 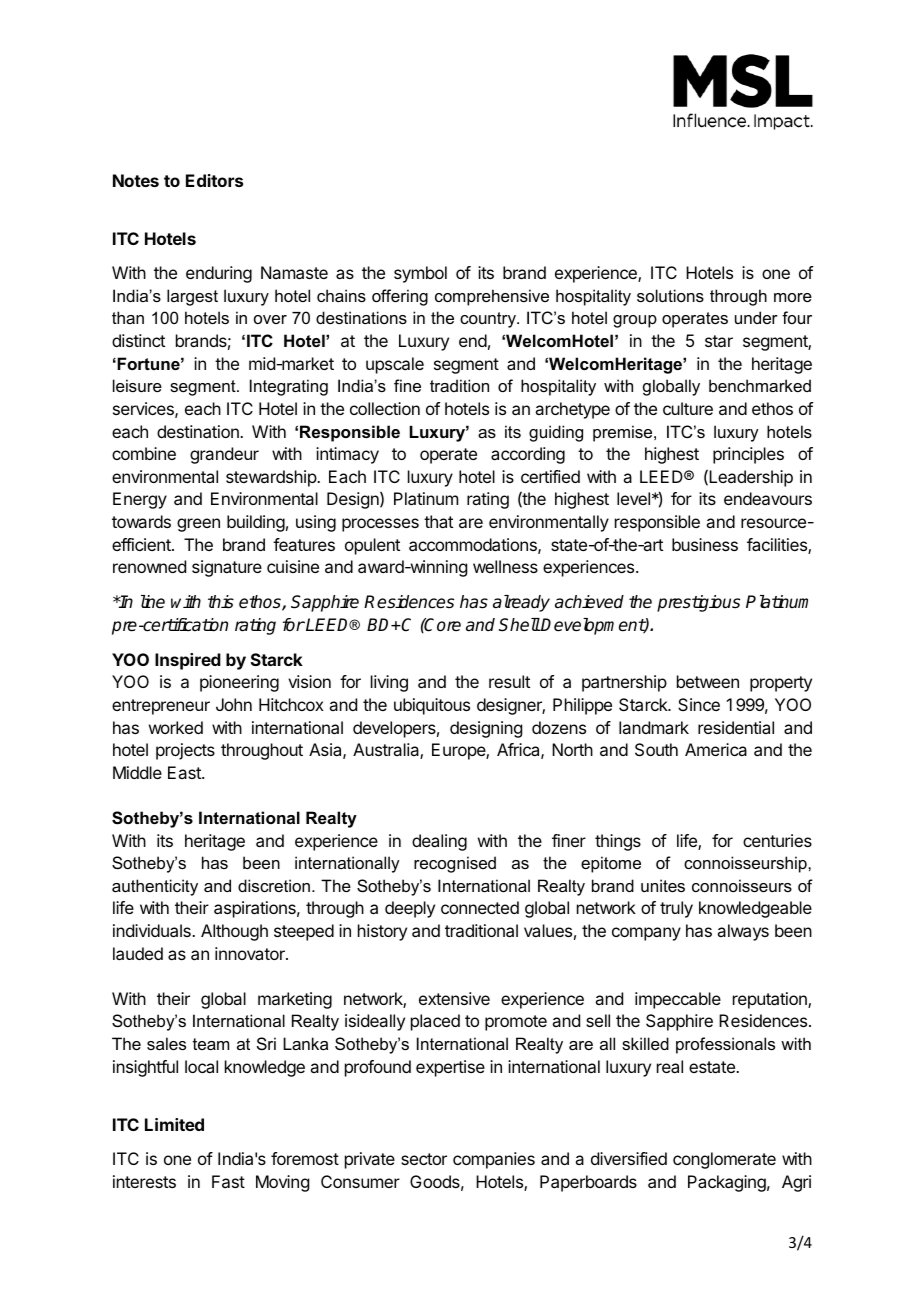 I want to click on Fast, so click(x=228, y=1181).
